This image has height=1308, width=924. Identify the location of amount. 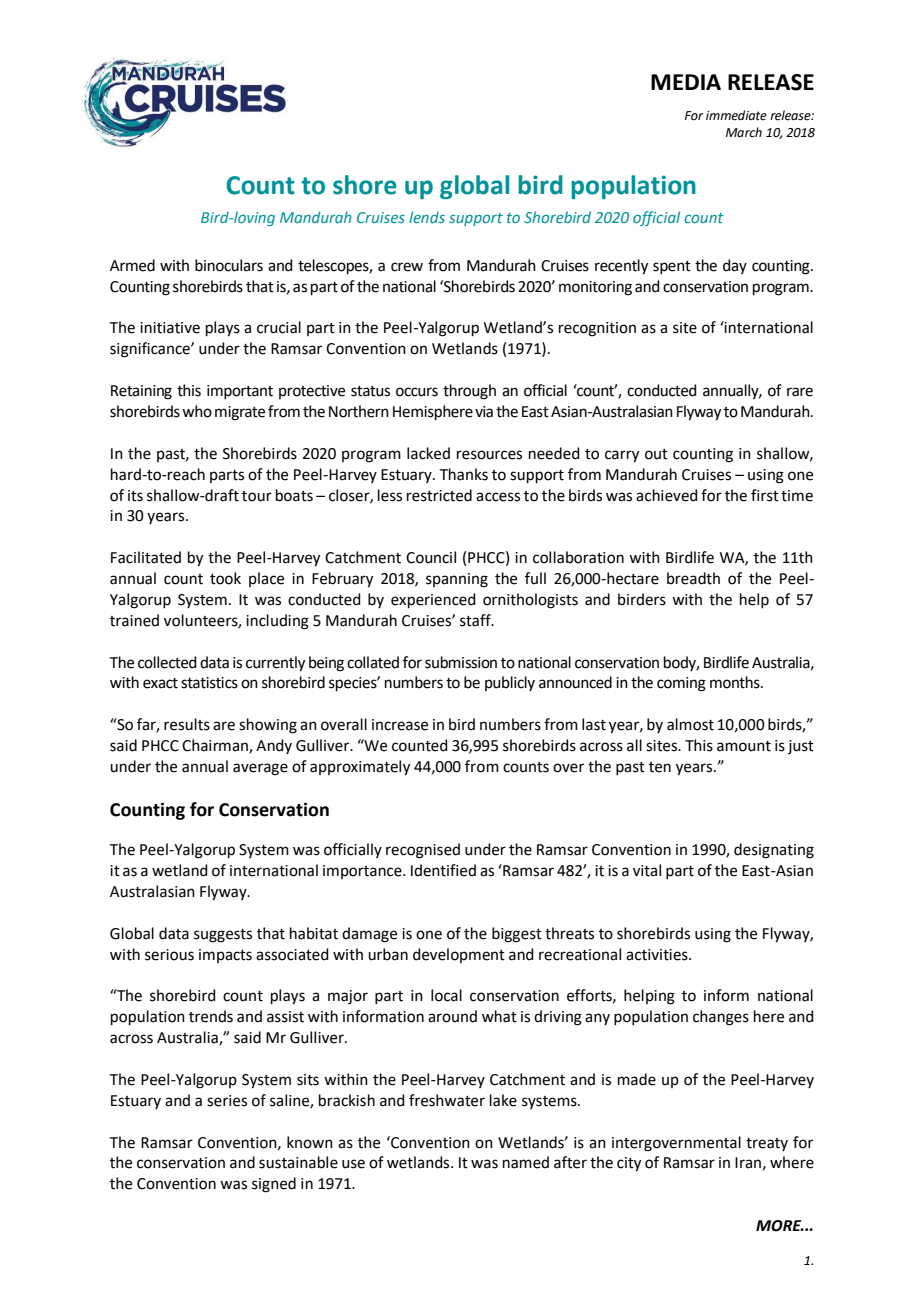
(744, 746).
